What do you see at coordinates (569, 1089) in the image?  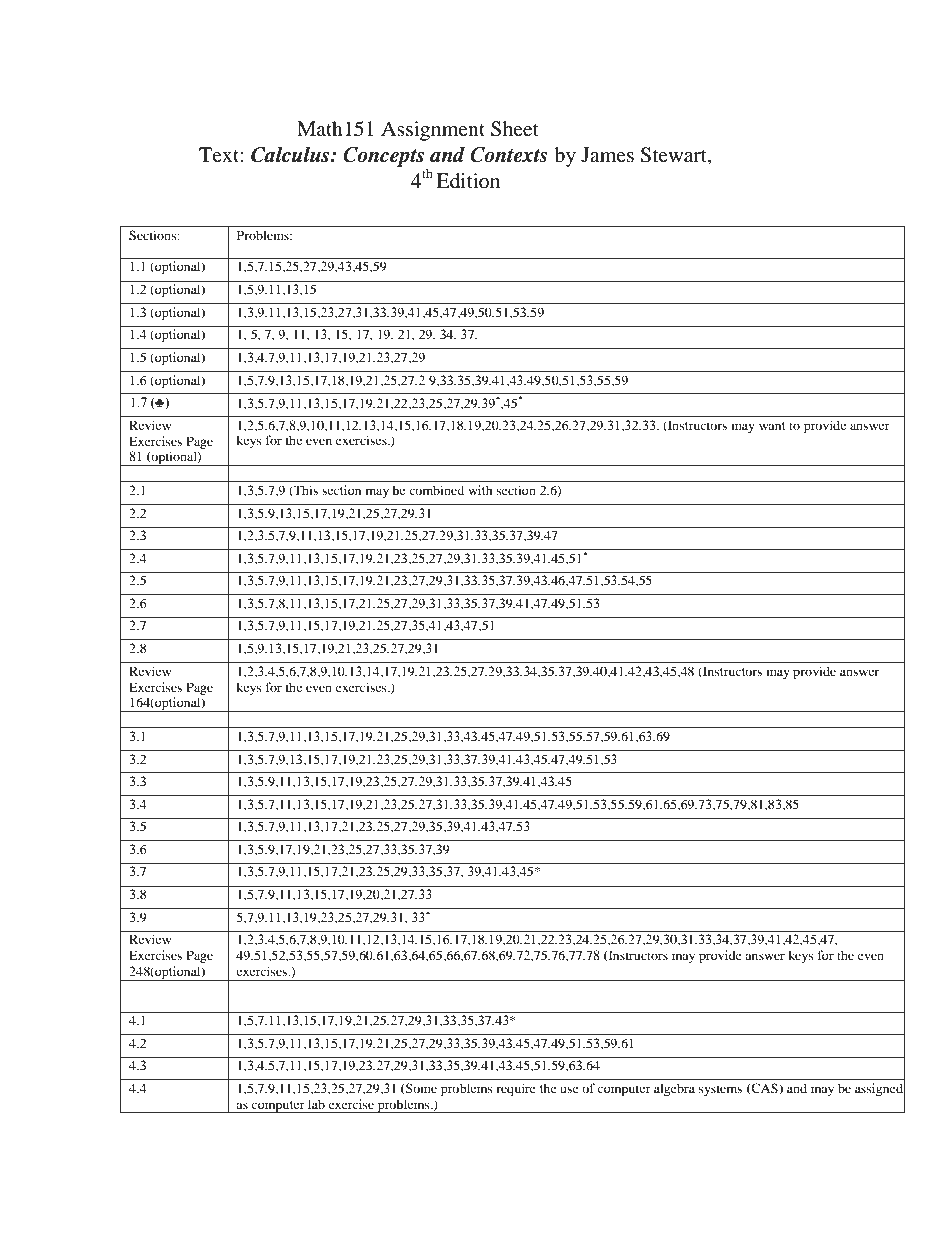 I see `use` at bounding box center [569, 1089].
